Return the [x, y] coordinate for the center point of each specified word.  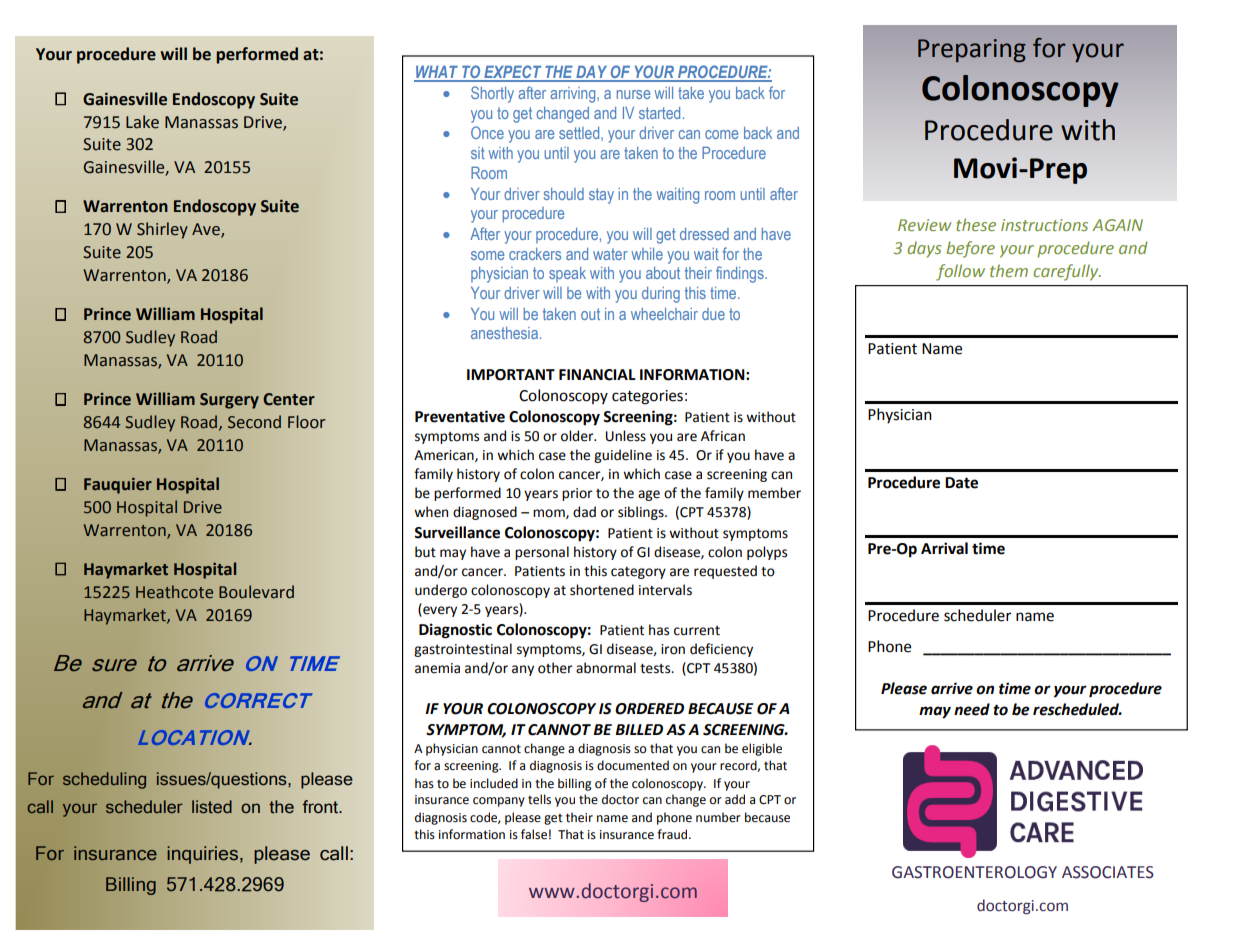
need [972, 709]
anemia [437, 668]
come [721, 134]
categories [647, 397]
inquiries [202, 855]
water [610, 254]
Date [961, 483]
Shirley [162, 230]
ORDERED [649, 709]
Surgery [229, 401]
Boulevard [256, 592]
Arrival [944, 548]
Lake [142, 122]
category [638, 573]
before [970, 249]
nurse [633, 94]
